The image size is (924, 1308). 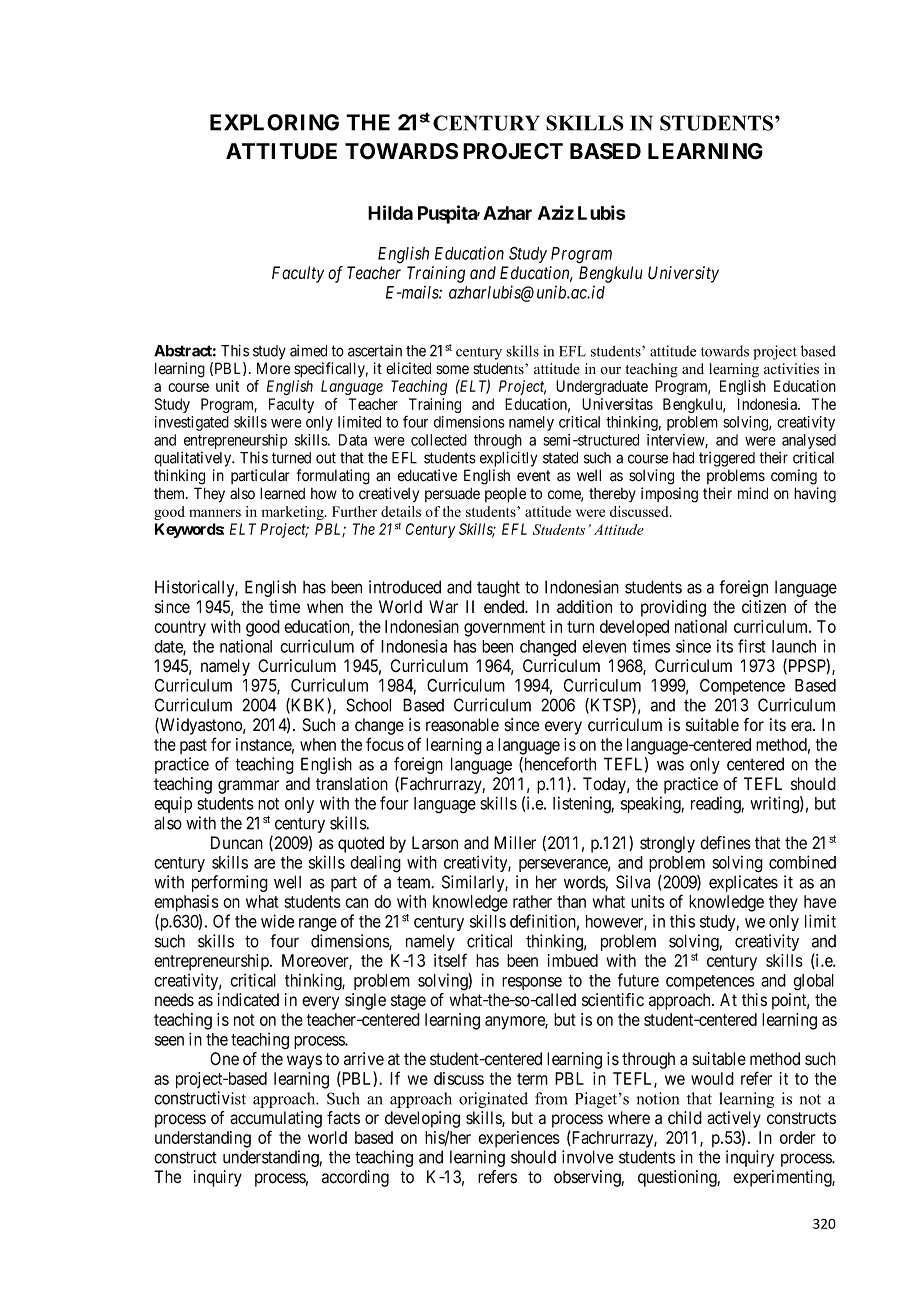 What do you see at coordinates (753, 493) in the page?
I see `mind` at bounding box center [753, 493].
